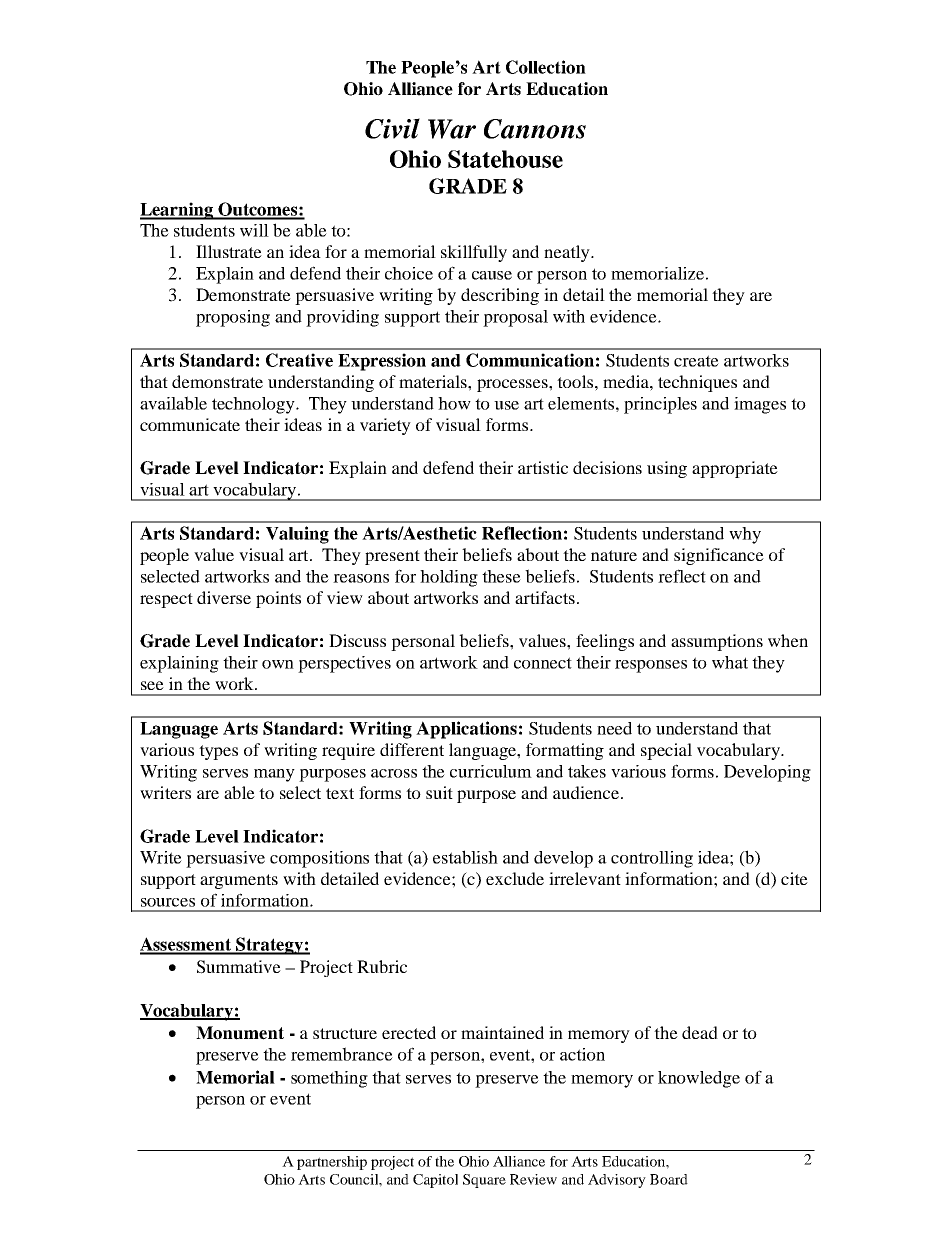  I want to click on appropriate, so click(735, 469).
